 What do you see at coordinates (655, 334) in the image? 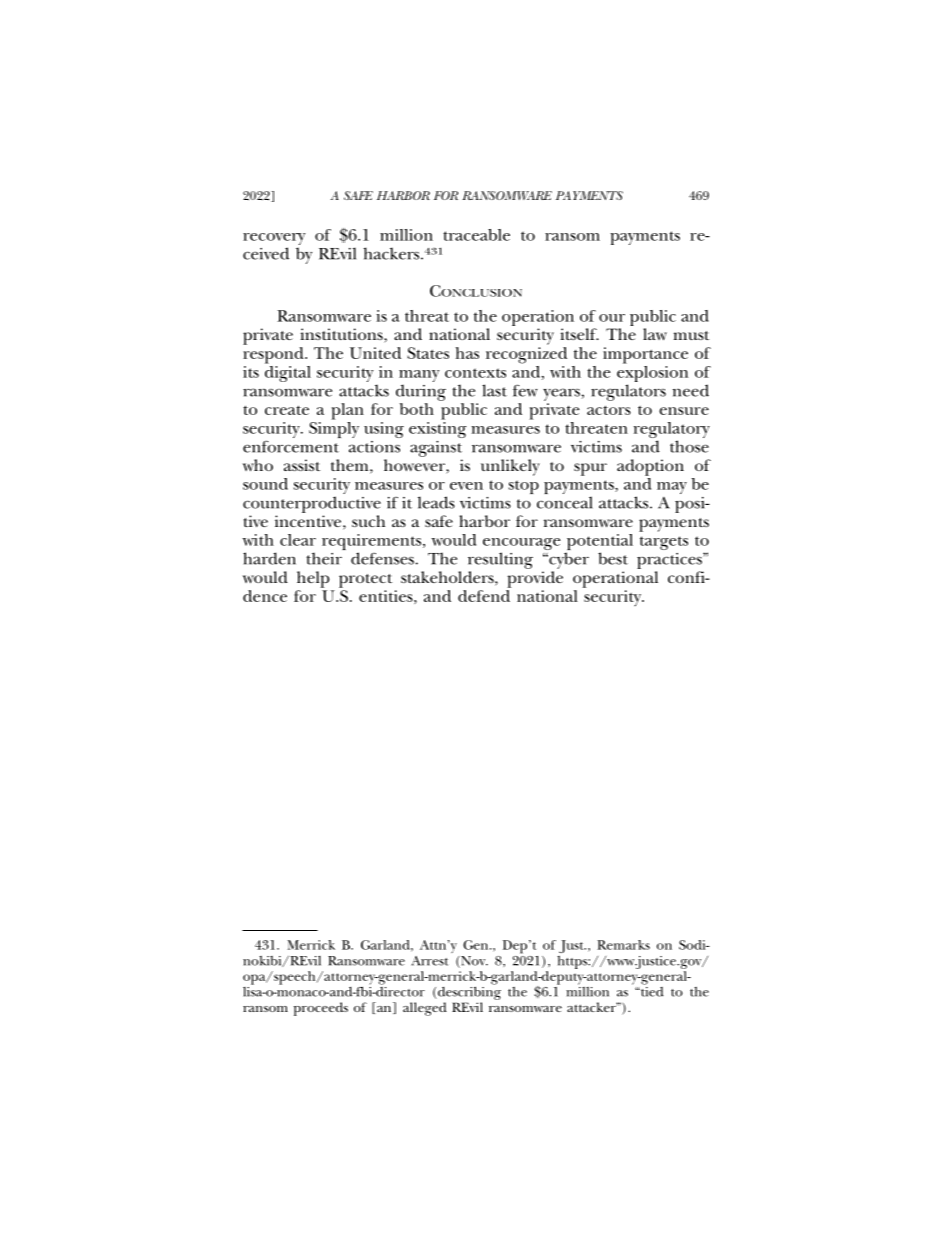
I see `law` at bounding box center [655, 334].
